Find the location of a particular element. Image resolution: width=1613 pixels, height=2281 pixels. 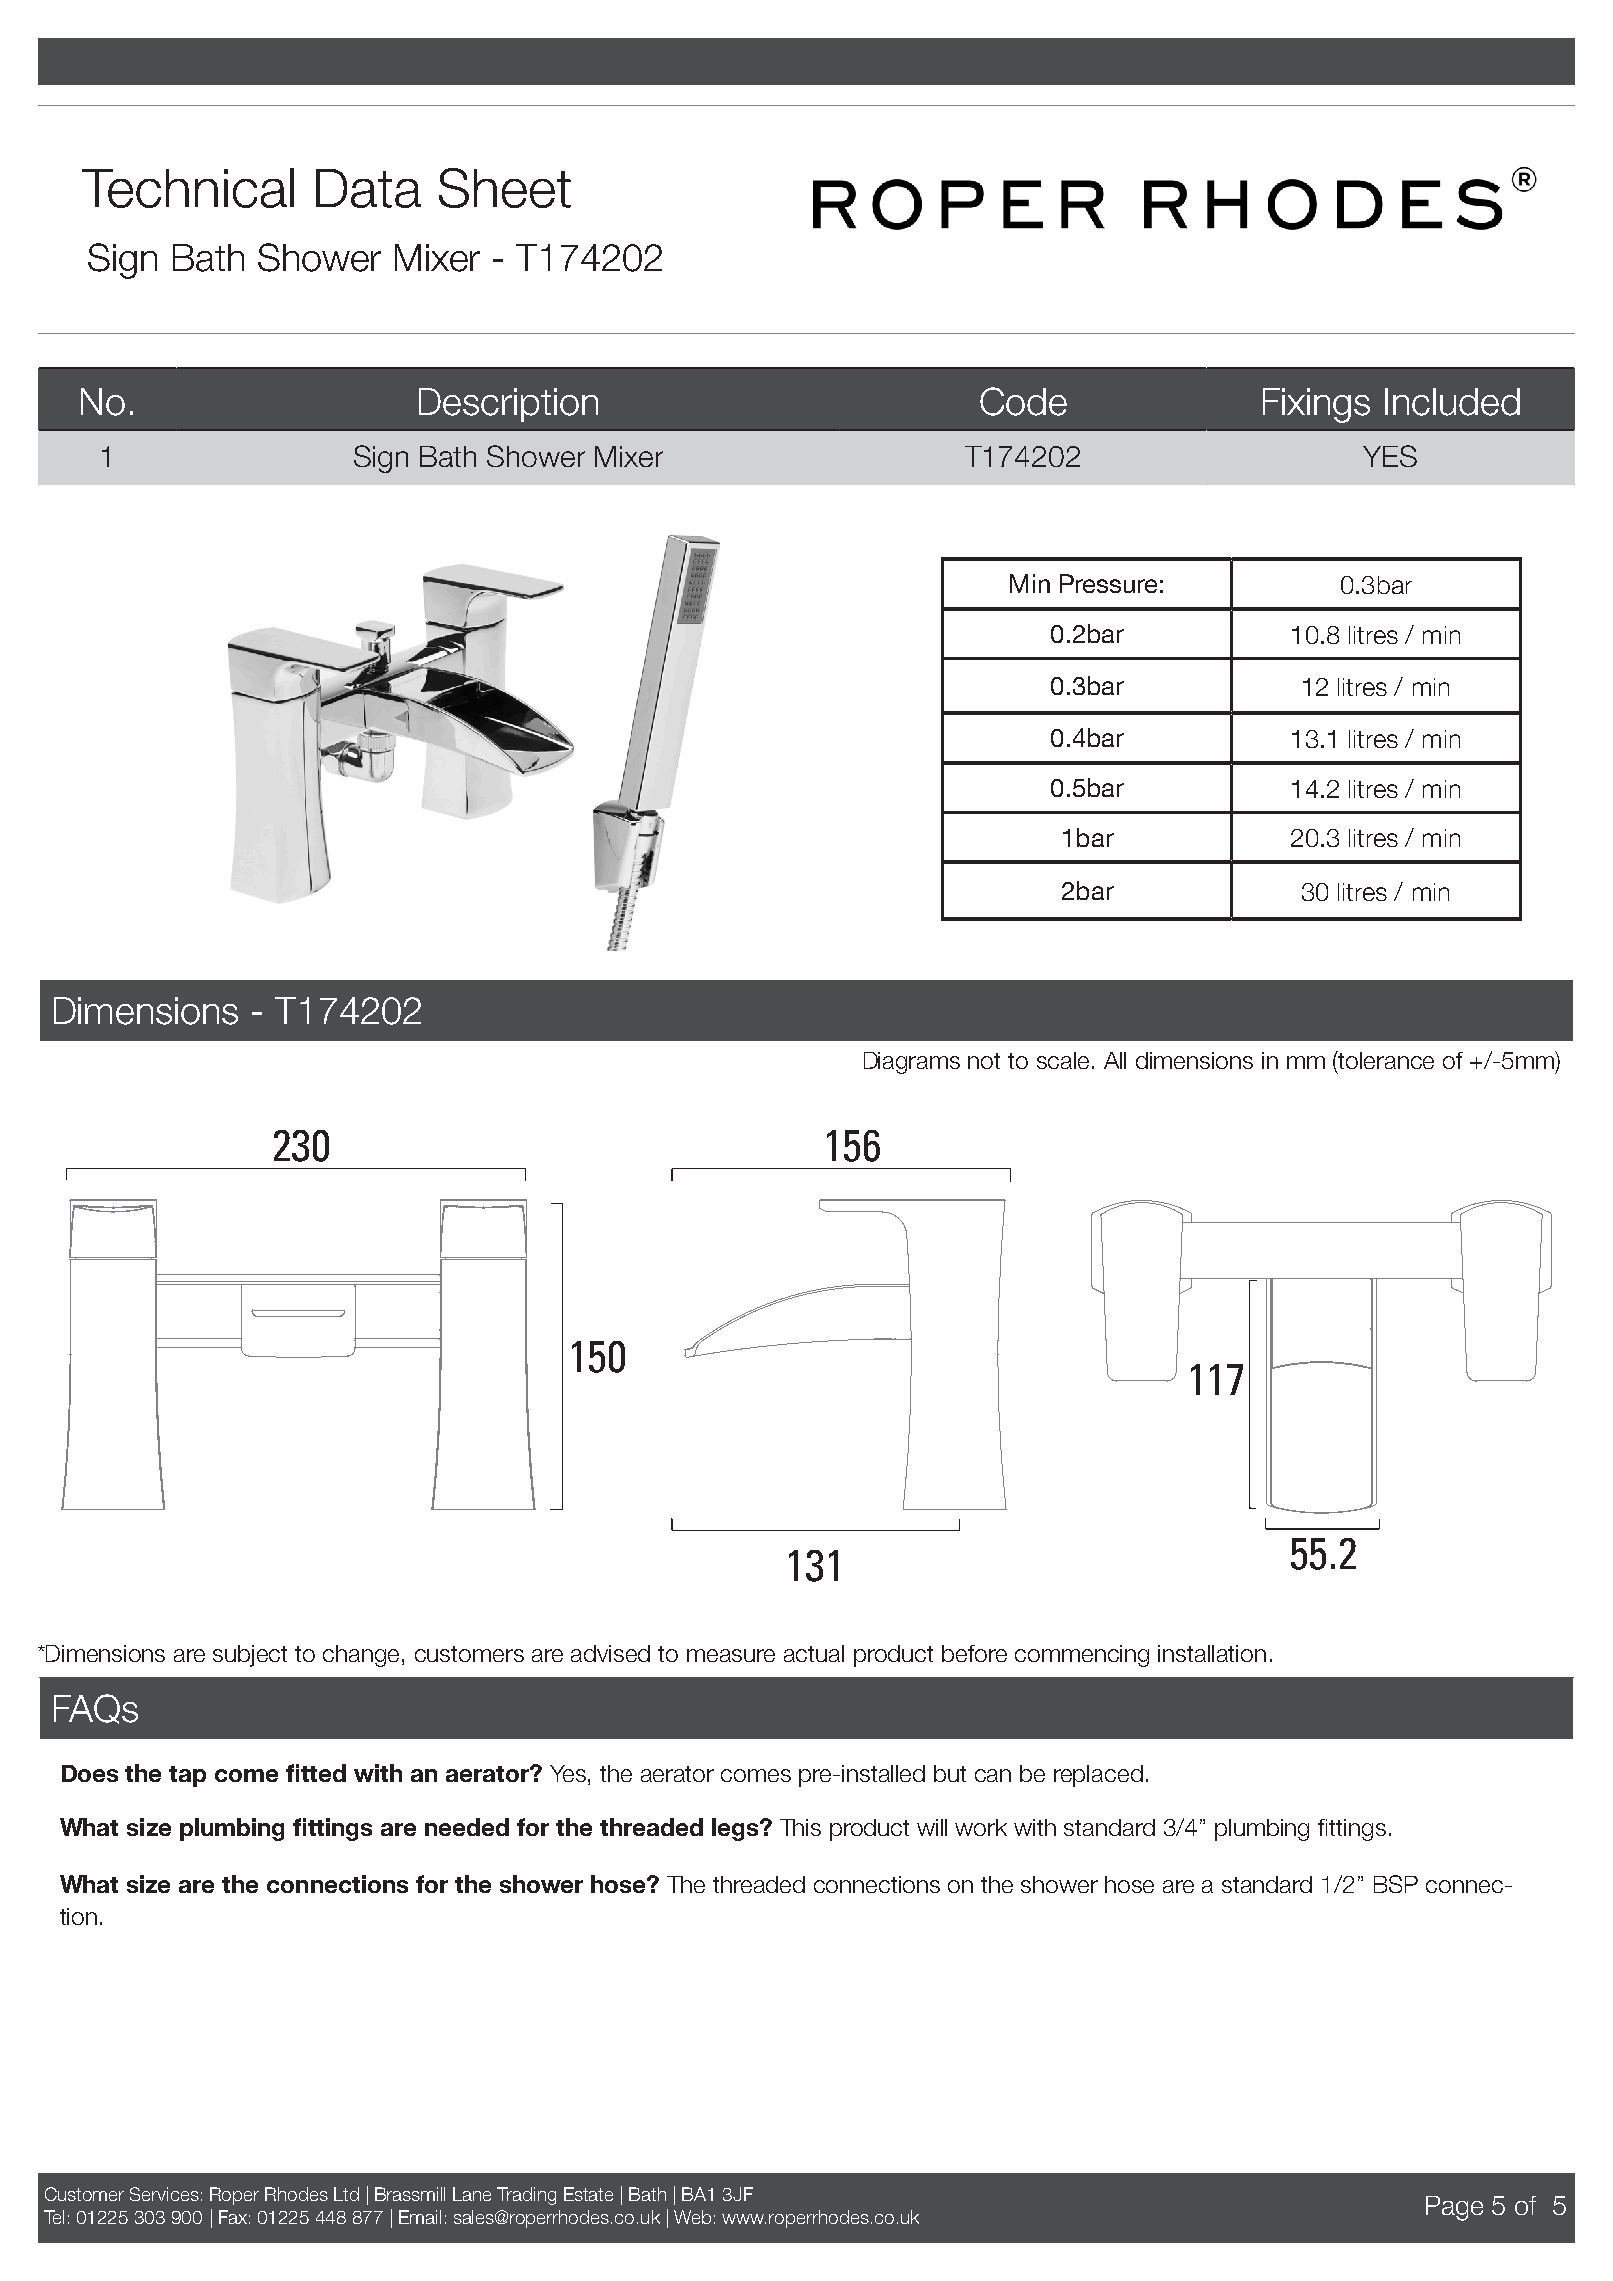

not is located at coordinates (984, 1061).
